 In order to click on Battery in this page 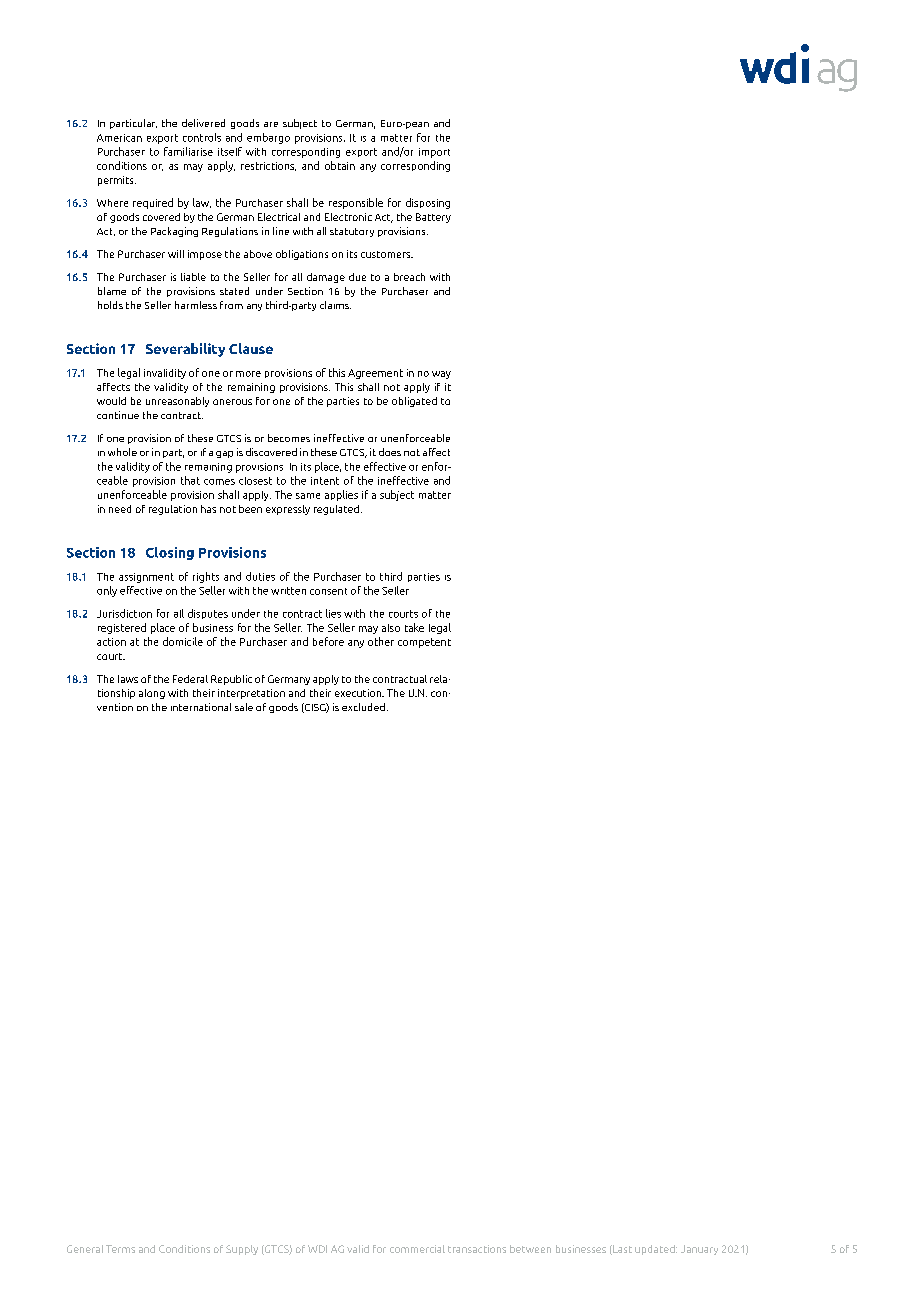, I will do `click(433, 218)`.
